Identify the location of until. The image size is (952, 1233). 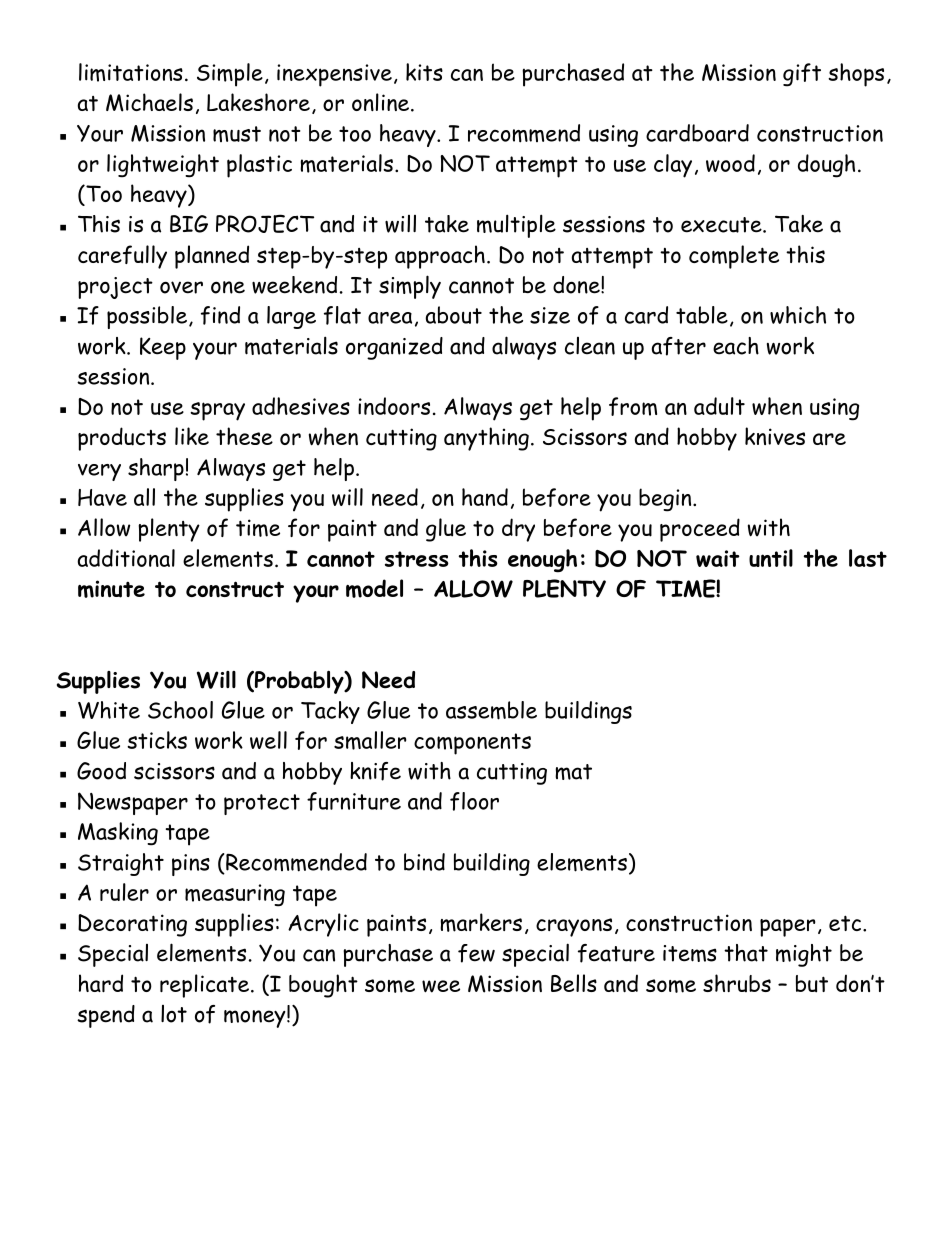
(771, 558).
